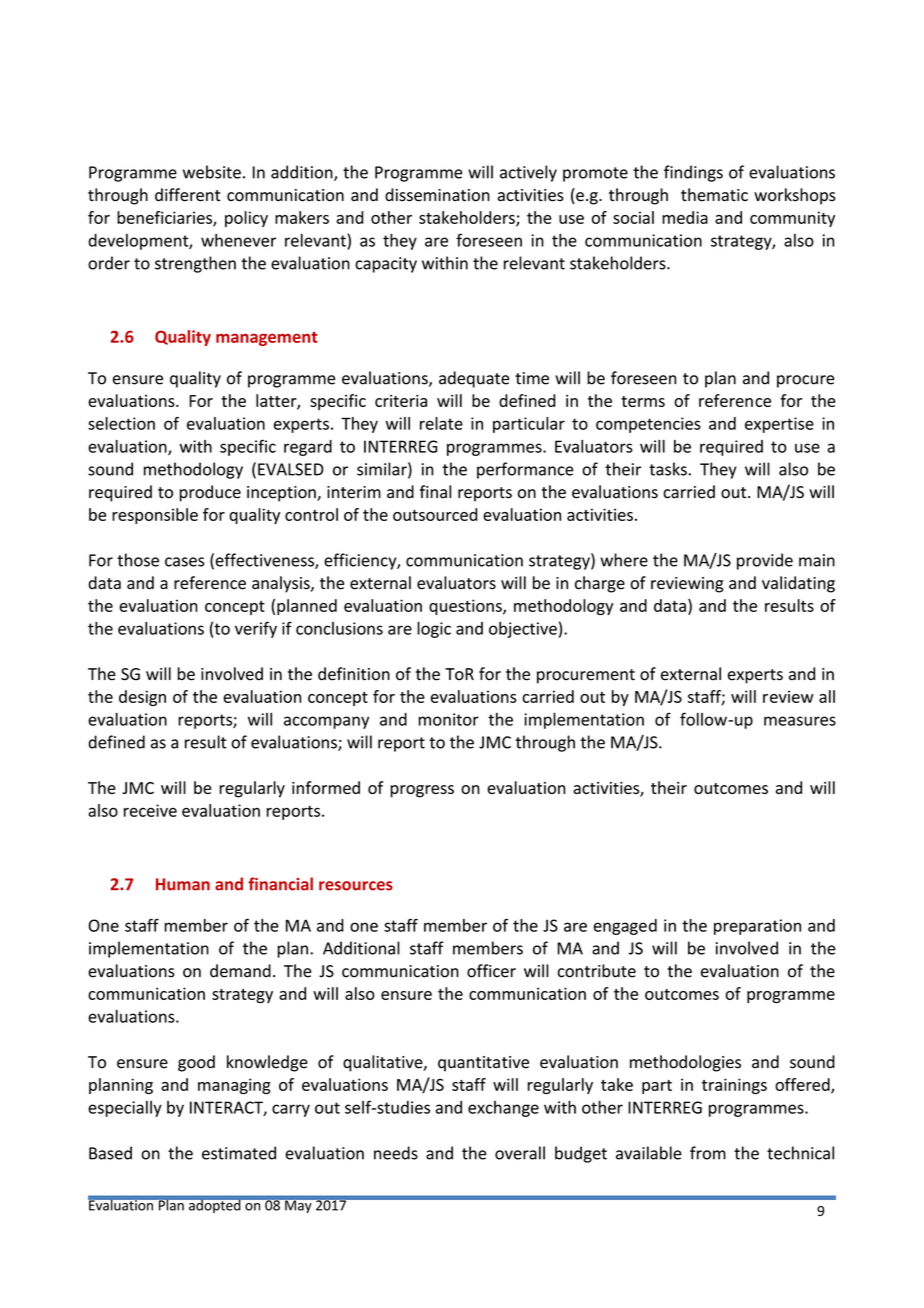 The width and height of the page is (924, 1308). I want to click on estimated, so click(239, 1153).
